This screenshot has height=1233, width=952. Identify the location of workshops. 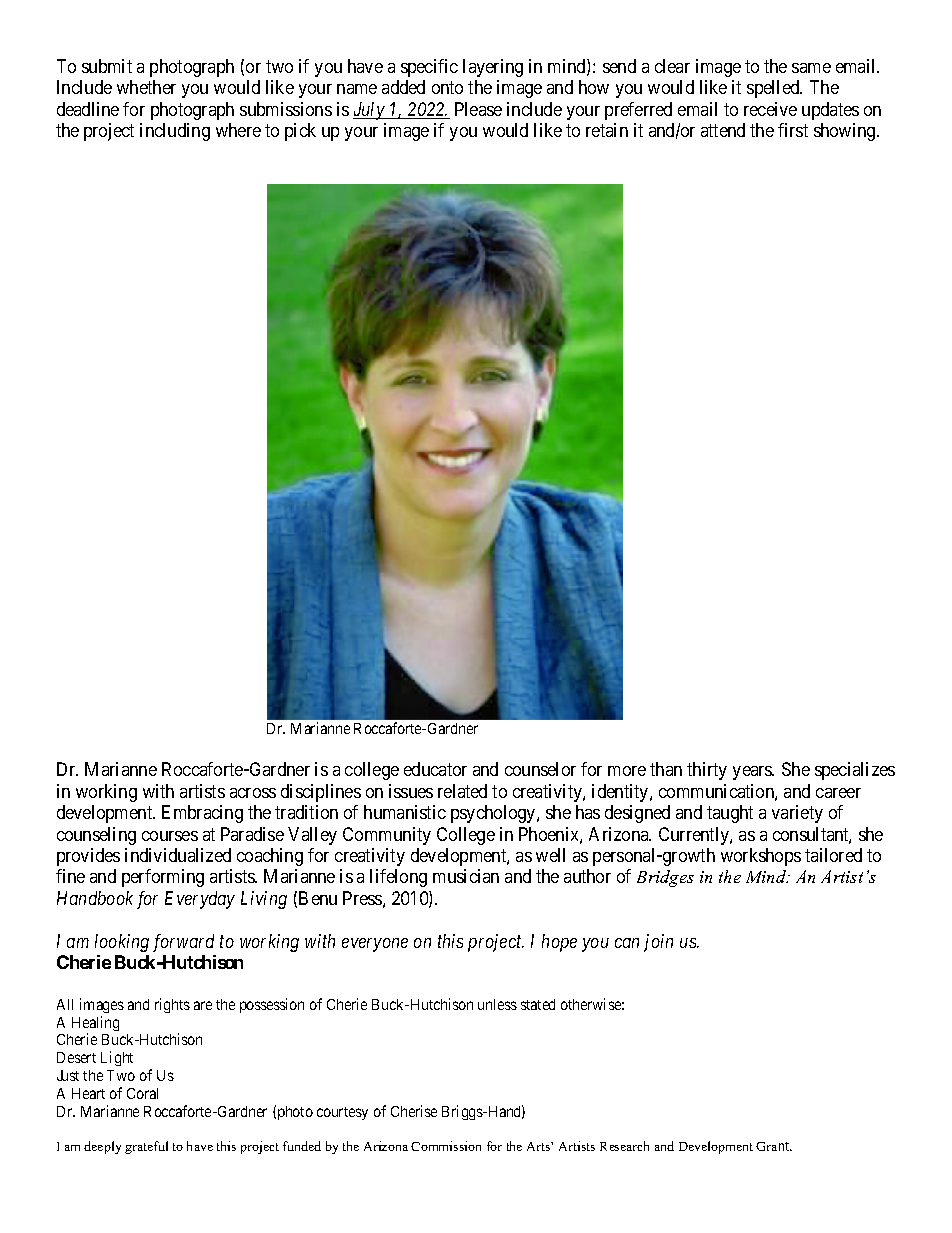
(761, 857).
